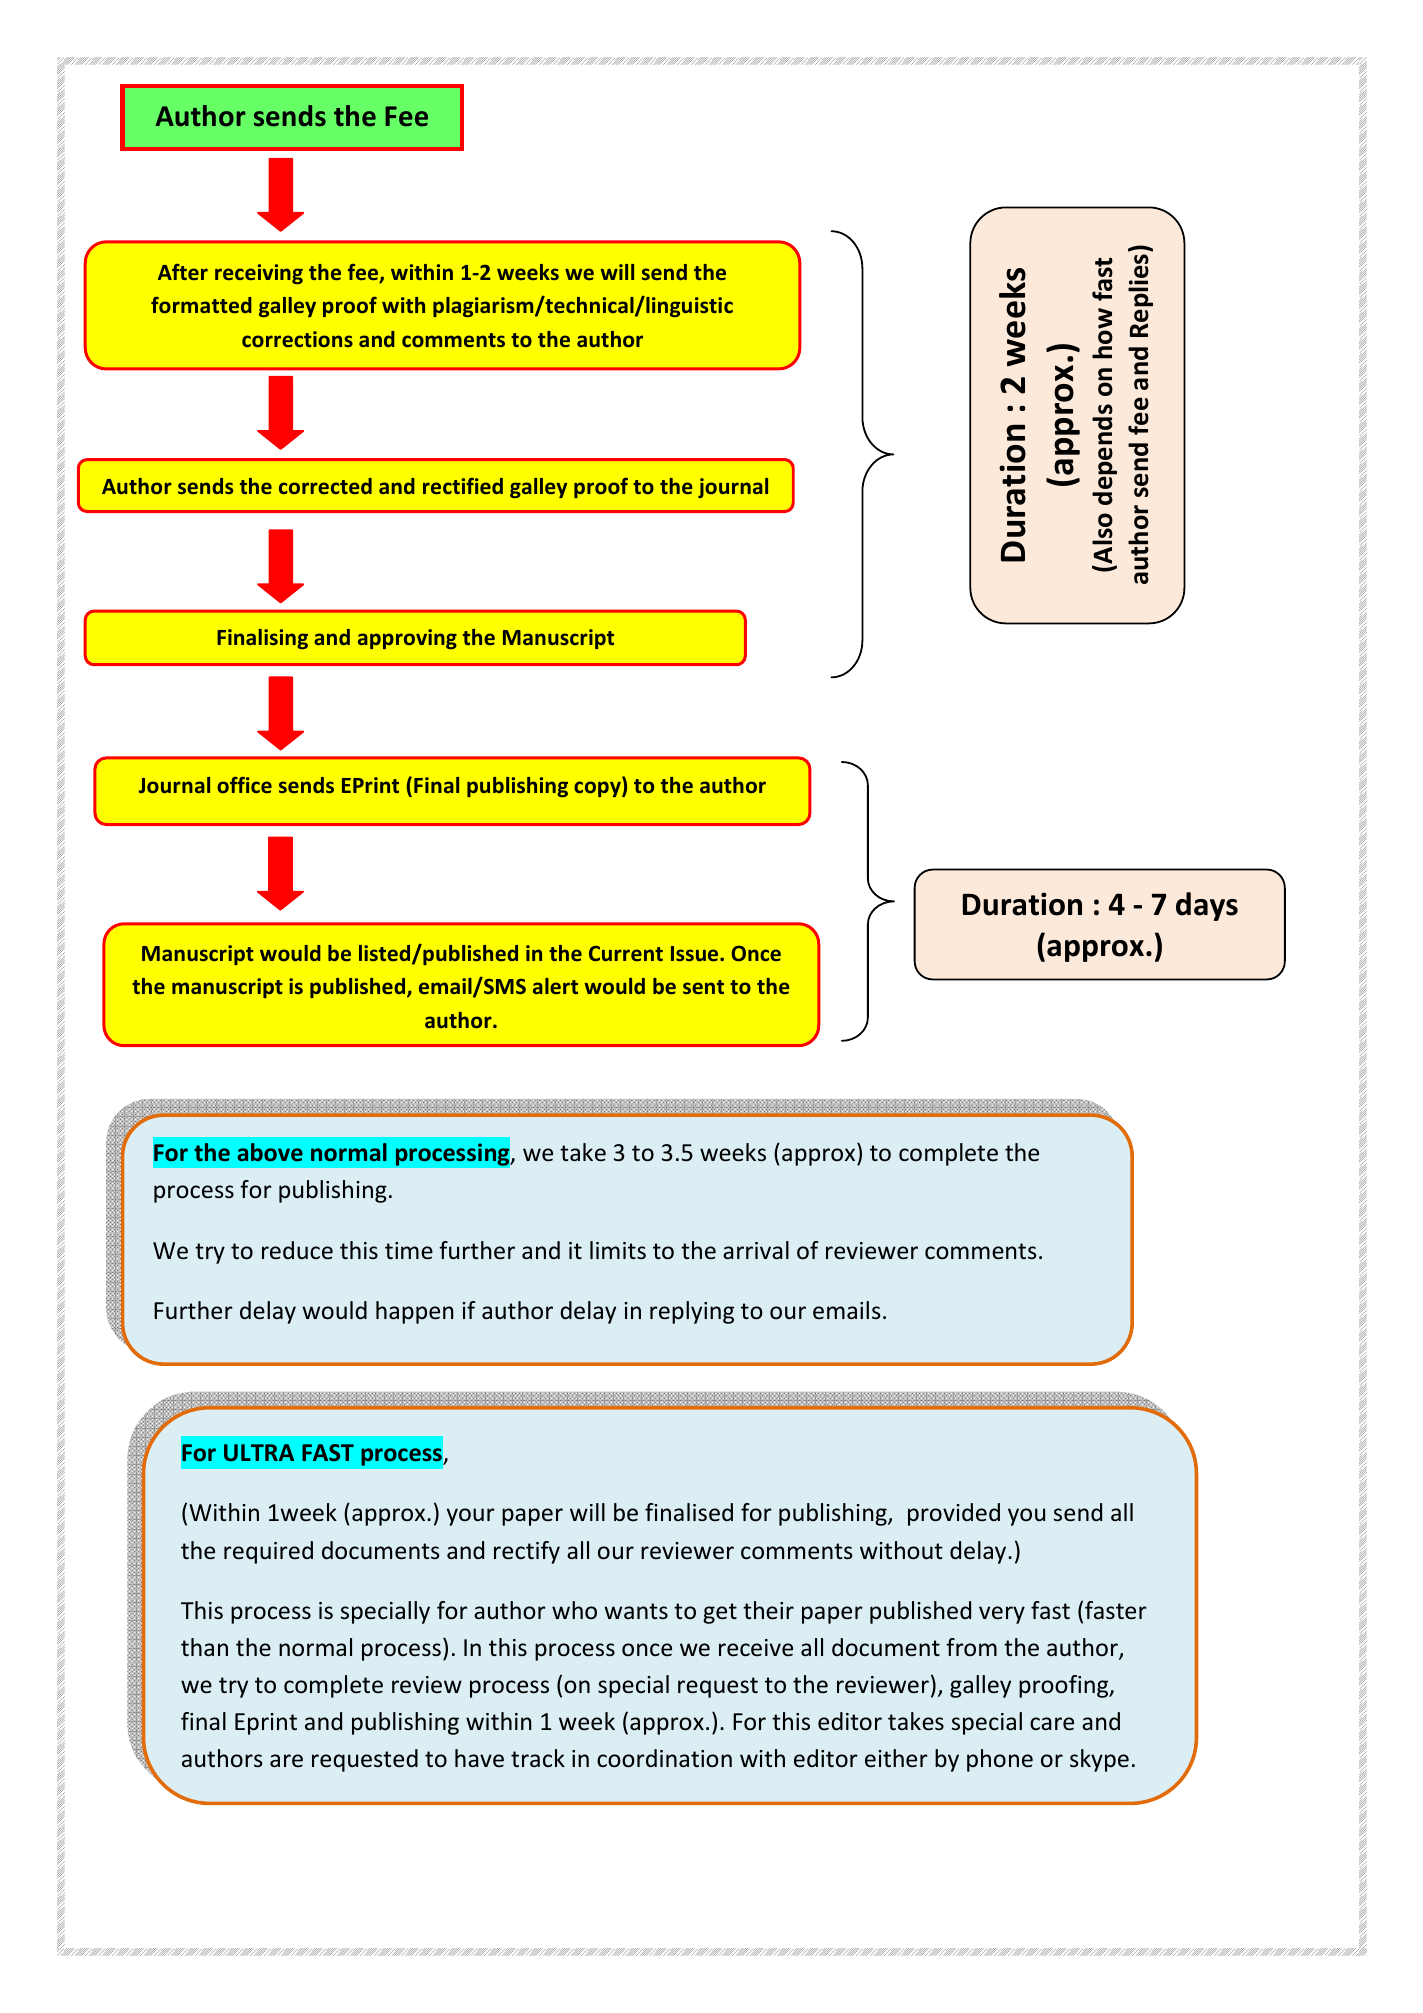 This page has width=1423, height=2013. Describe the element at coordinates (297, 339) in the page. I see `corrections` at that location.
